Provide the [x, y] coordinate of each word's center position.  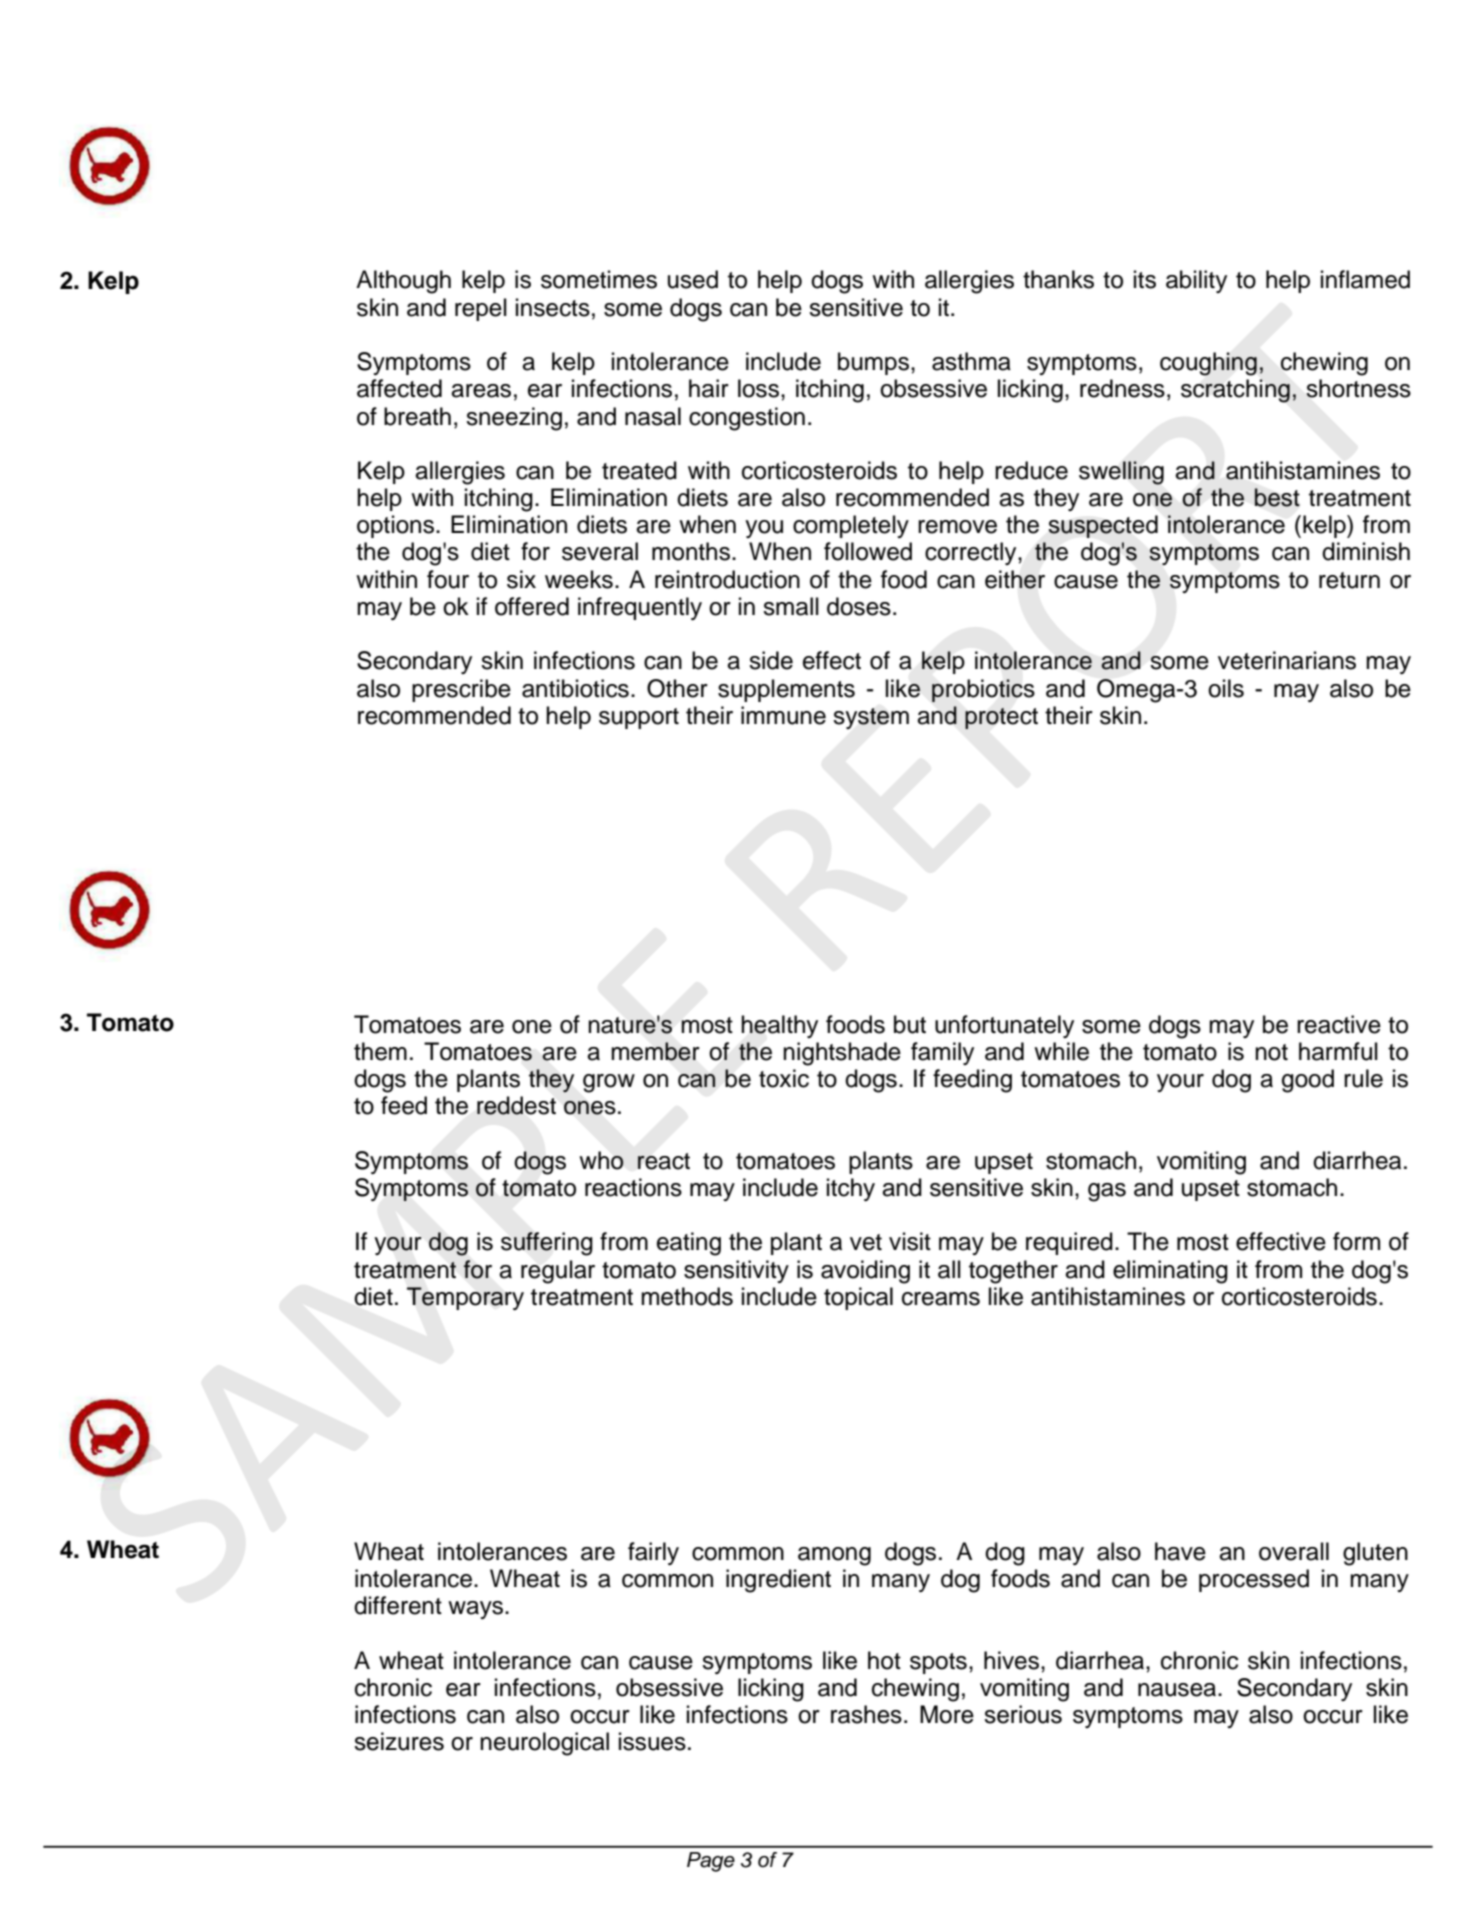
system [871, 718]
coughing [1208, 364]
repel [481, 309]
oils [1226, 688]
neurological [544, 1744]
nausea [1178, 1690]
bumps [873, 363]
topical [858, 1298]
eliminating [1170, 1272]
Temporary [465, 1298]
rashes [866, 1714]
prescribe [461, 690]
